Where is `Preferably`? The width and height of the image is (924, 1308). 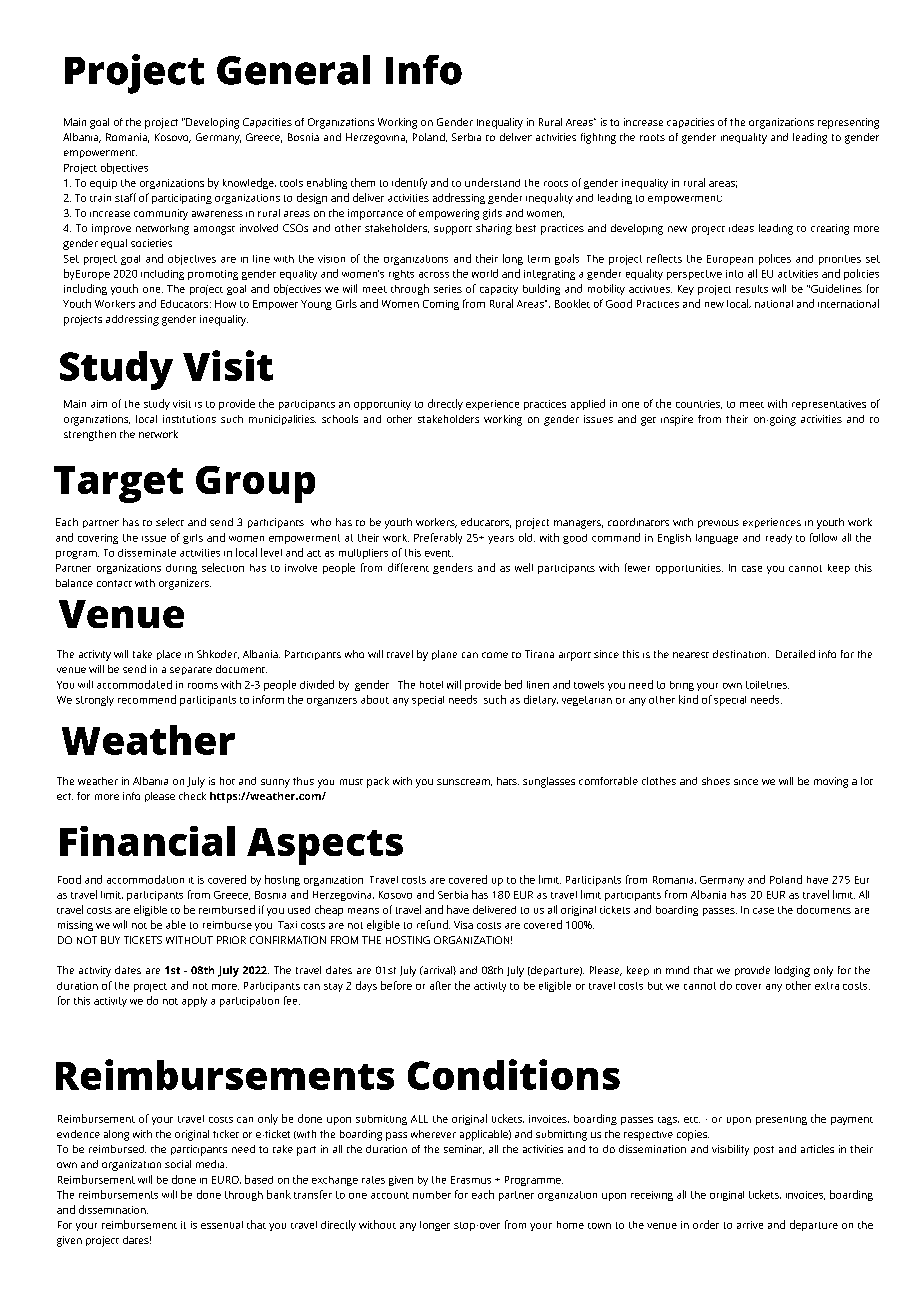 Preferably is located at coordinates (438, 538).
